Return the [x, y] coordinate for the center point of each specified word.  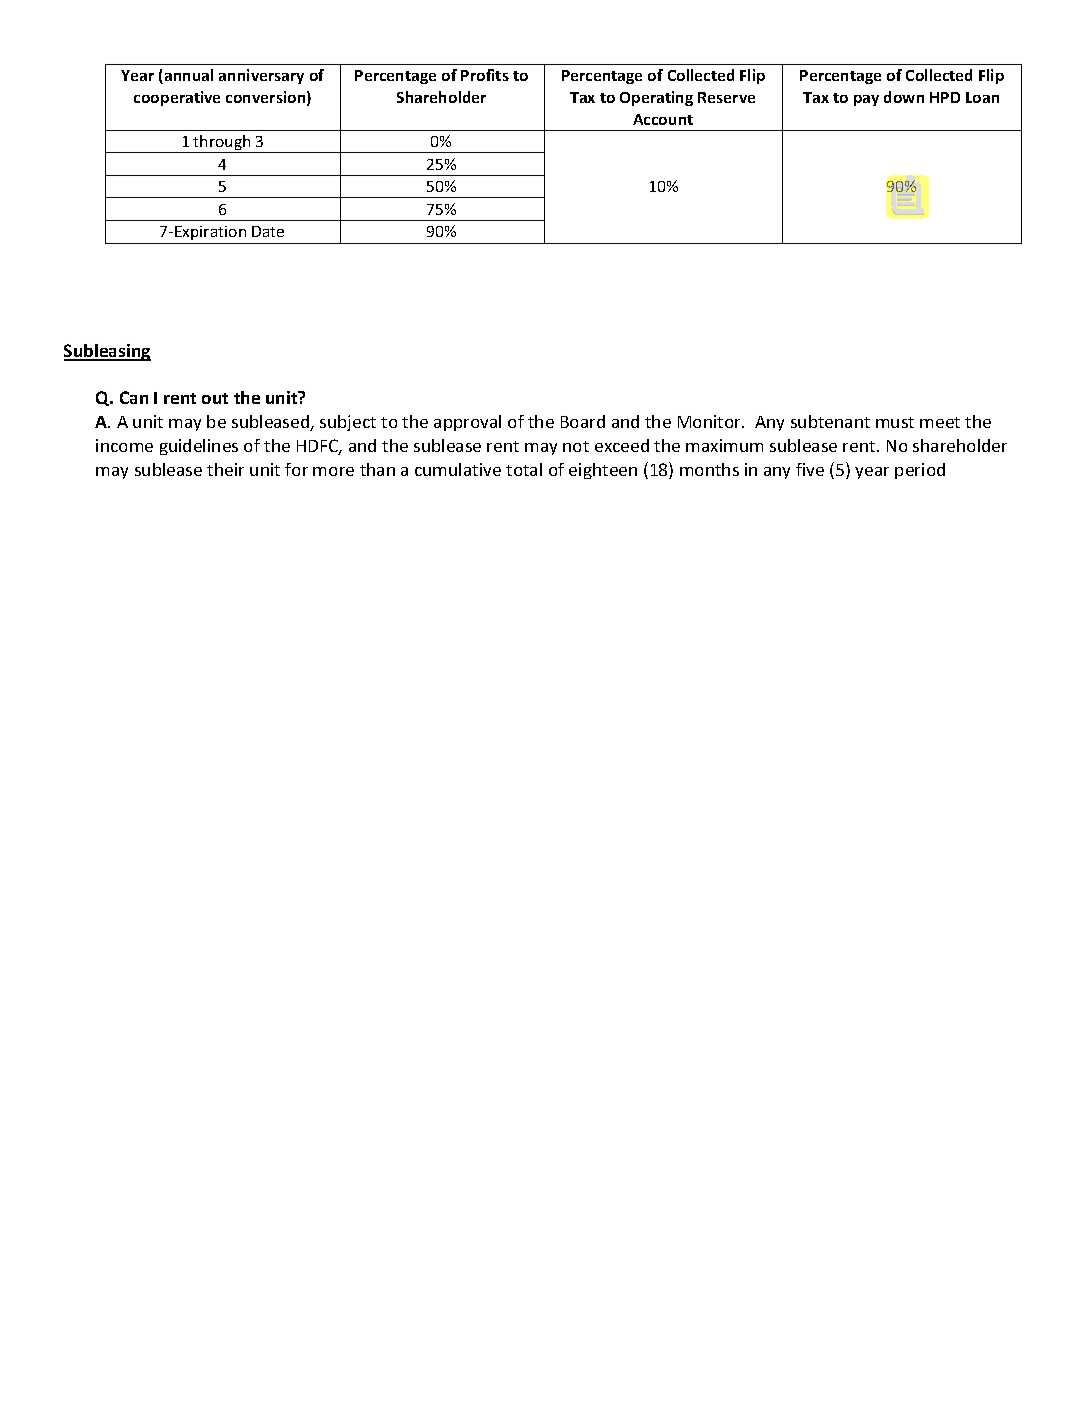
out [215, 398]
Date [268, 231]
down [904, 97]
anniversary [261, 76]
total [524, 469]
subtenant [830, 421]
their [225, 469]
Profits [485, 75]
